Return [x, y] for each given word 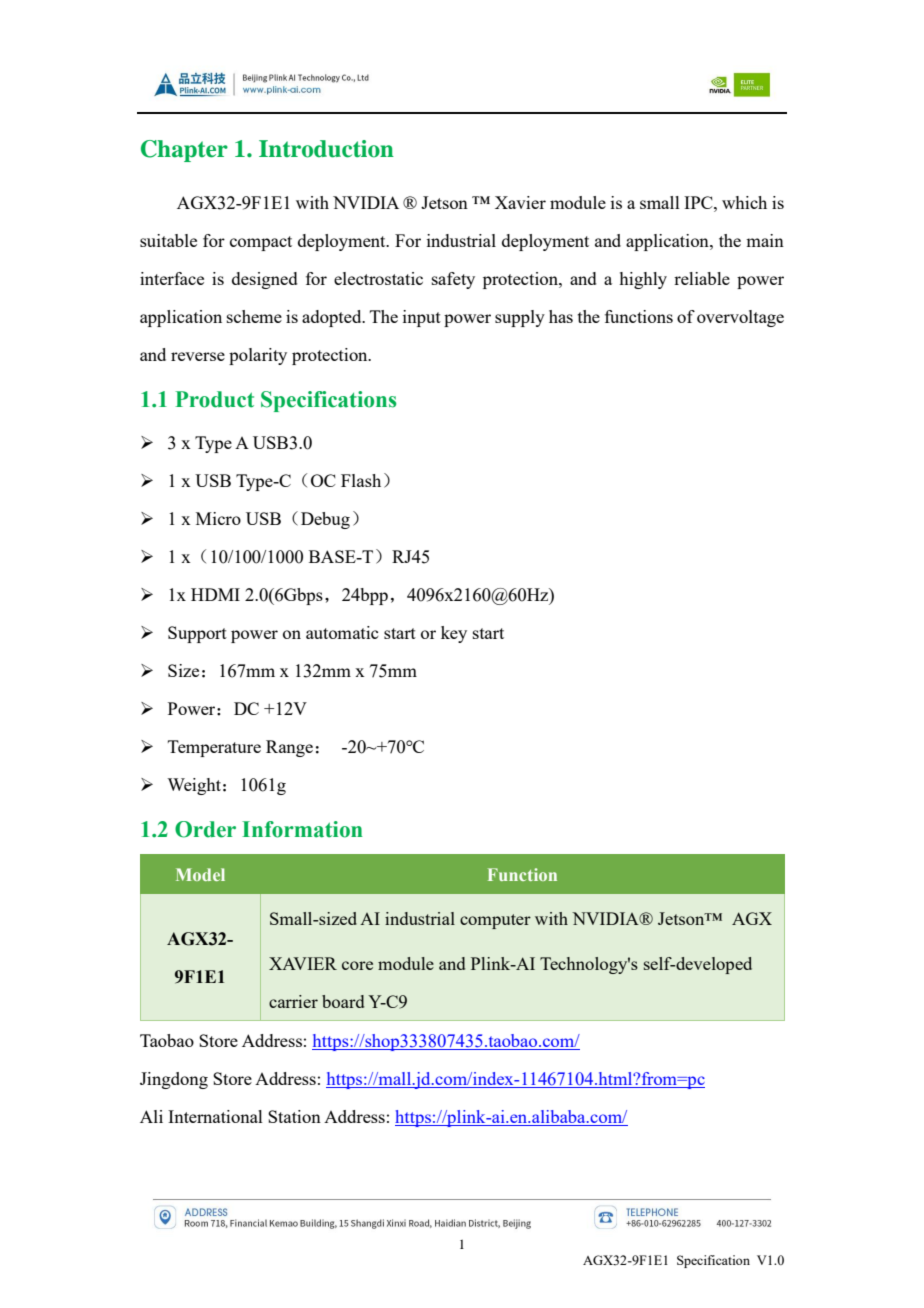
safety [453, 280]
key [454, 634]
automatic [342, 632]
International [215, 1116]
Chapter [184, 151]
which [744, 202]
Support [197, 634]
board [343, 1001]
